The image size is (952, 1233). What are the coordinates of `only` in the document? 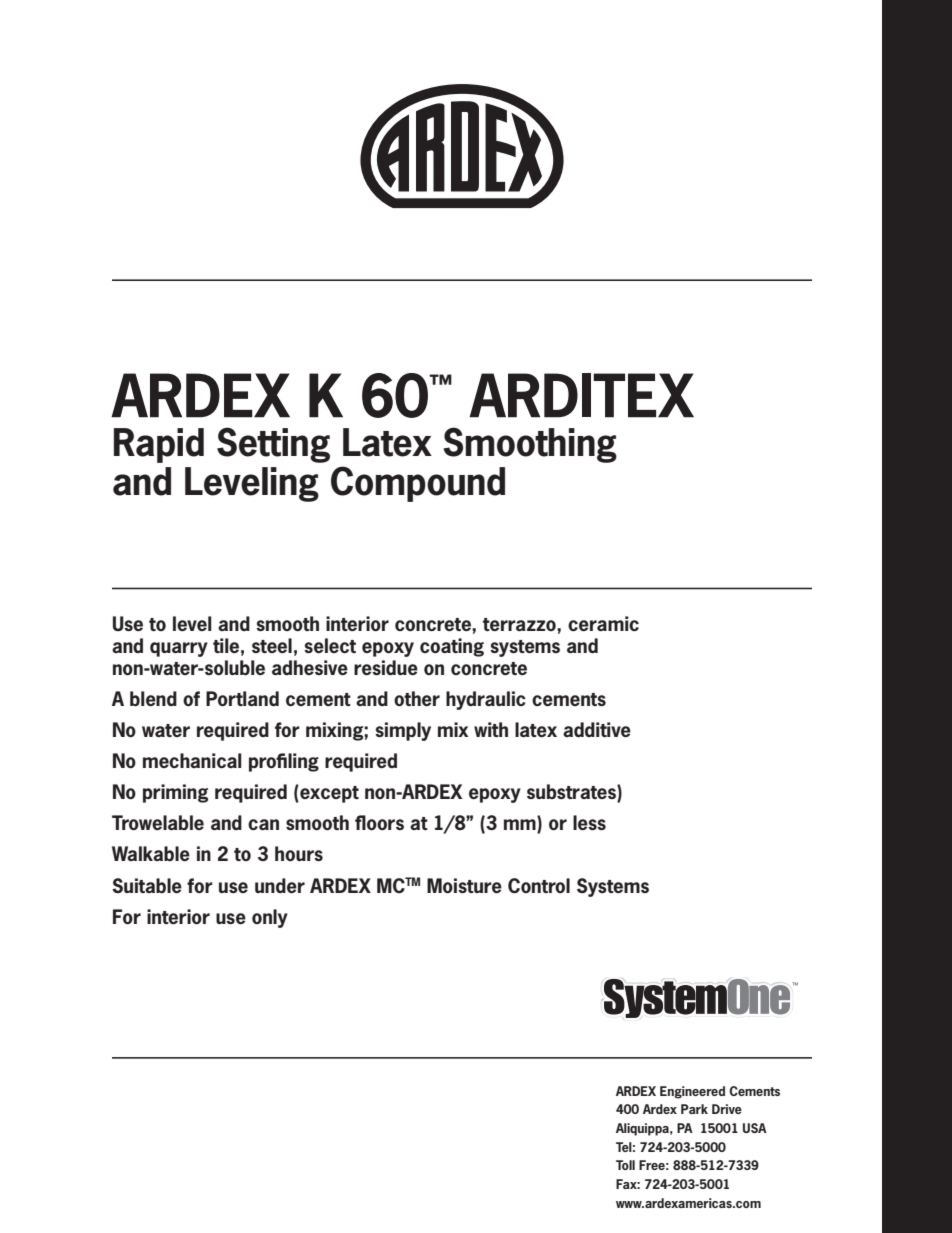 It's located at (270, 918).
